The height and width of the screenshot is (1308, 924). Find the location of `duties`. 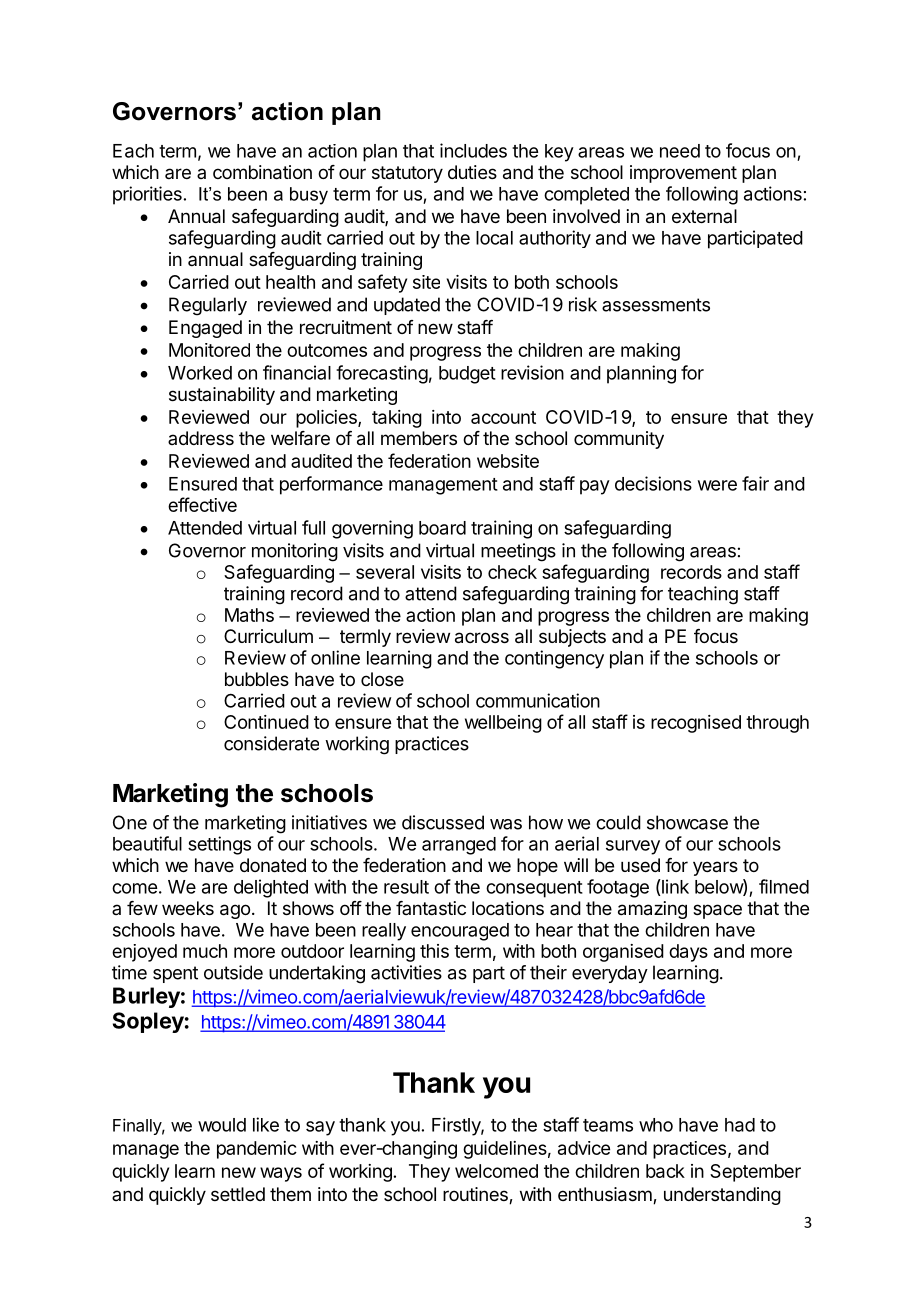

duties is located at coordinates (472, 172).
